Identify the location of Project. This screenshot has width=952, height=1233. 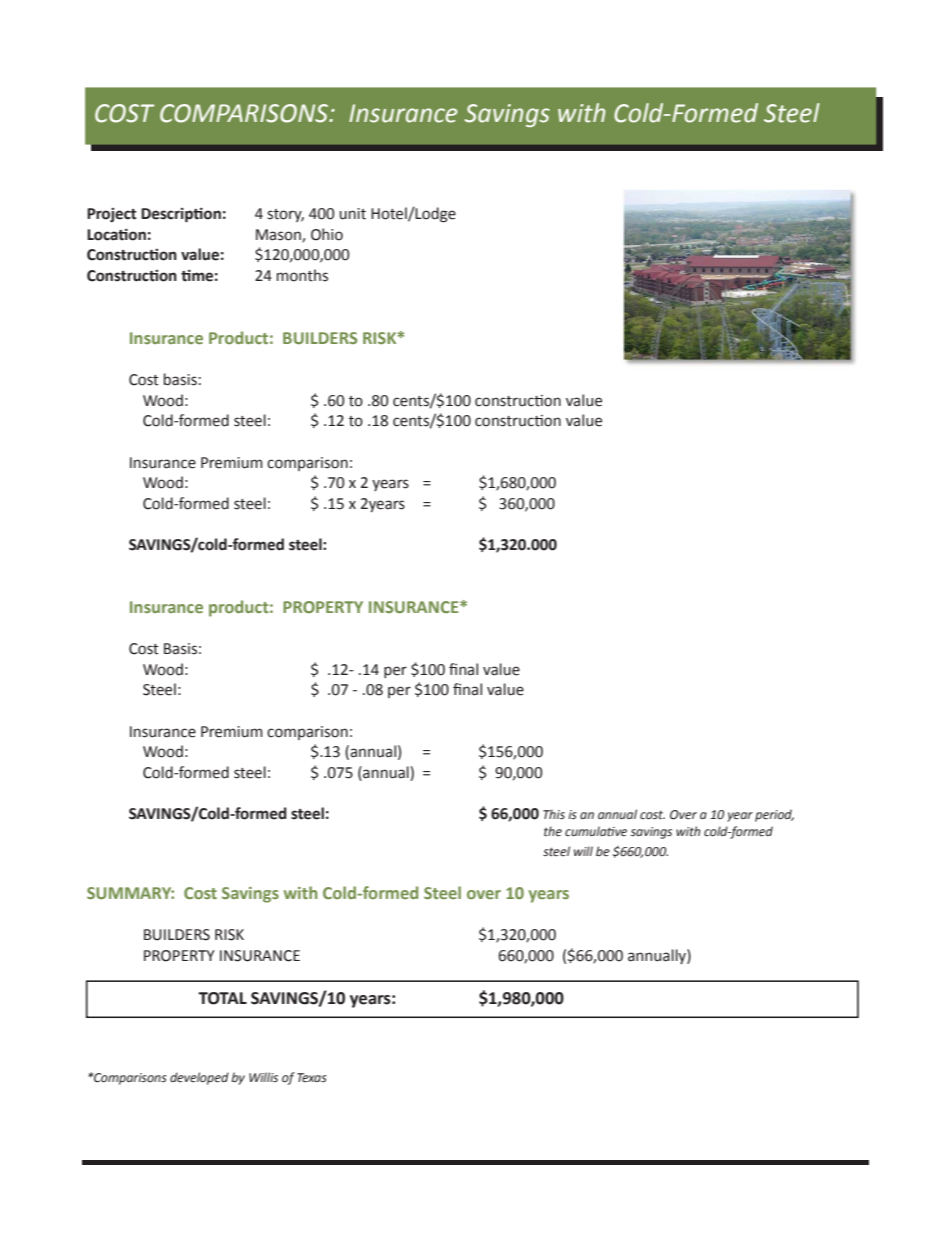
(111, 215).
